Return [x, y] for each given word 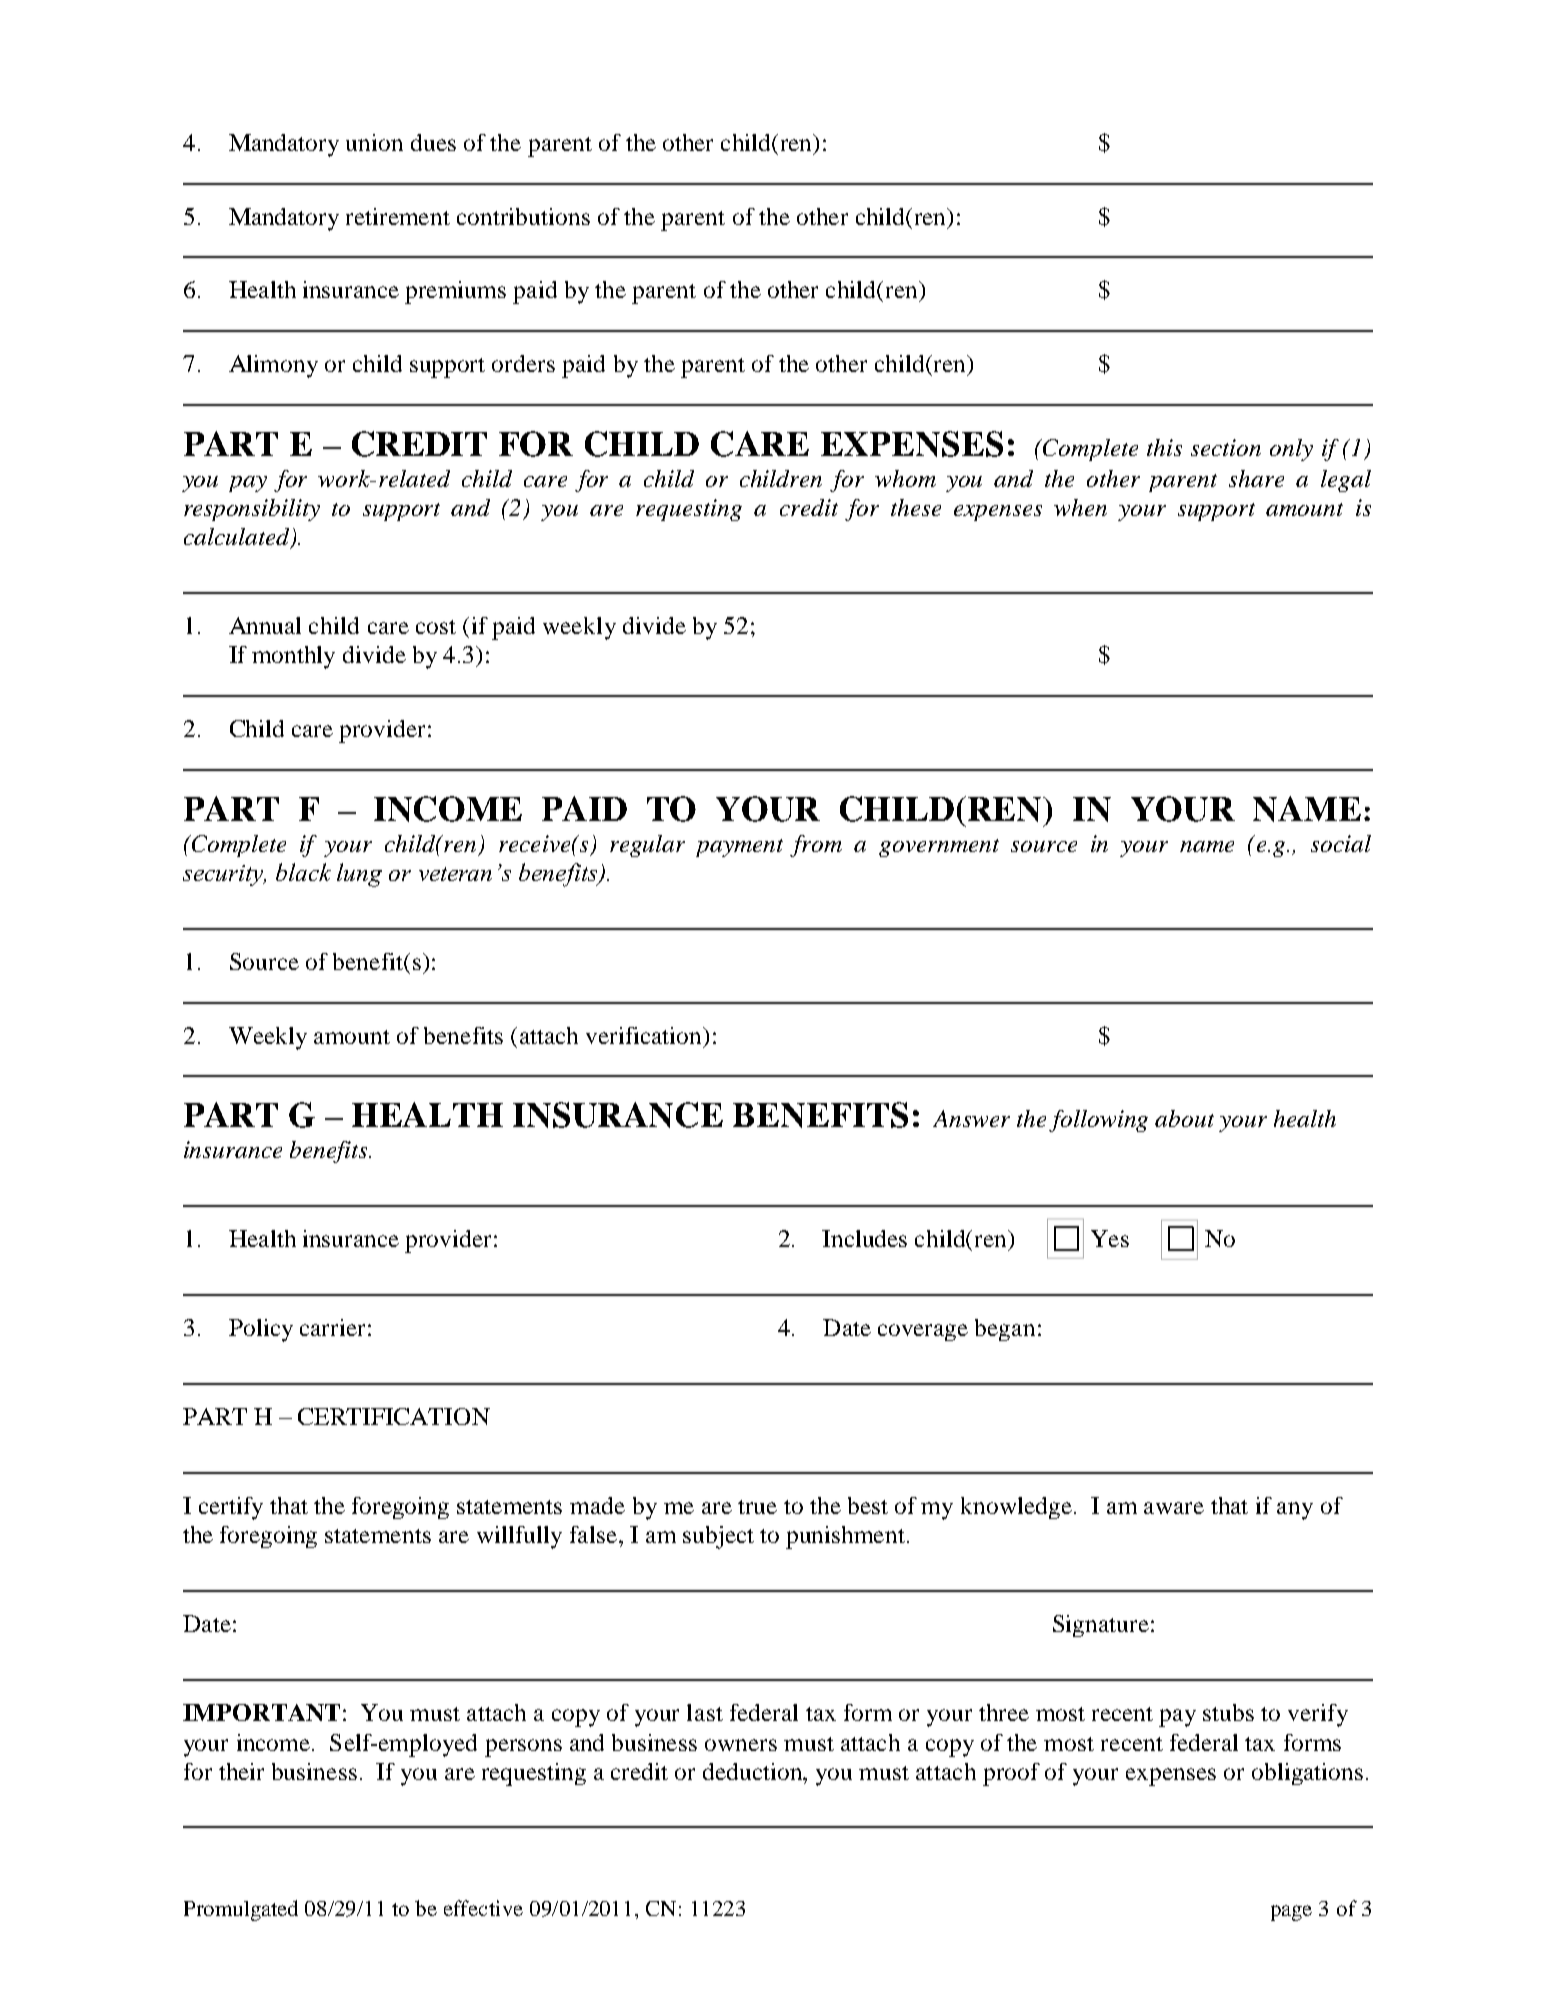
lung [359, 875]
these [916, 507]
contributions [523, 216]
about [1184, 1118]
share [1256, 478]
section [1226, 447]
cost [436, 627]
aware [1174, 1508]
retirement [398, 216]
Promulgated [241, 1910]
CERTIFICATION [394, 1416]
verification [645, 1035]
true [757, 1507]
